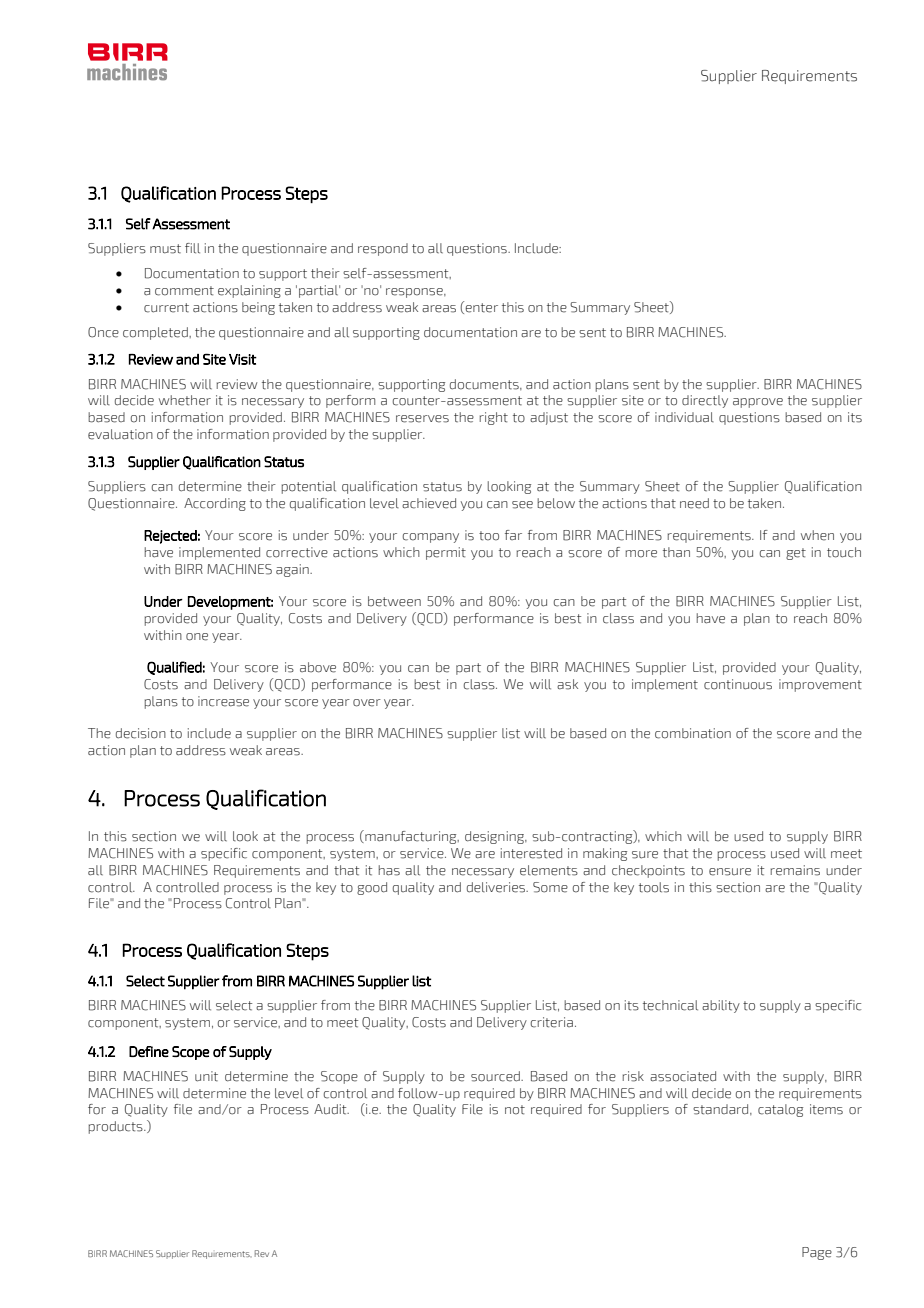 This page has height=1308, width=924. Describe the element at coordinates (141, 733) in the page. I see `decision` at that location.
